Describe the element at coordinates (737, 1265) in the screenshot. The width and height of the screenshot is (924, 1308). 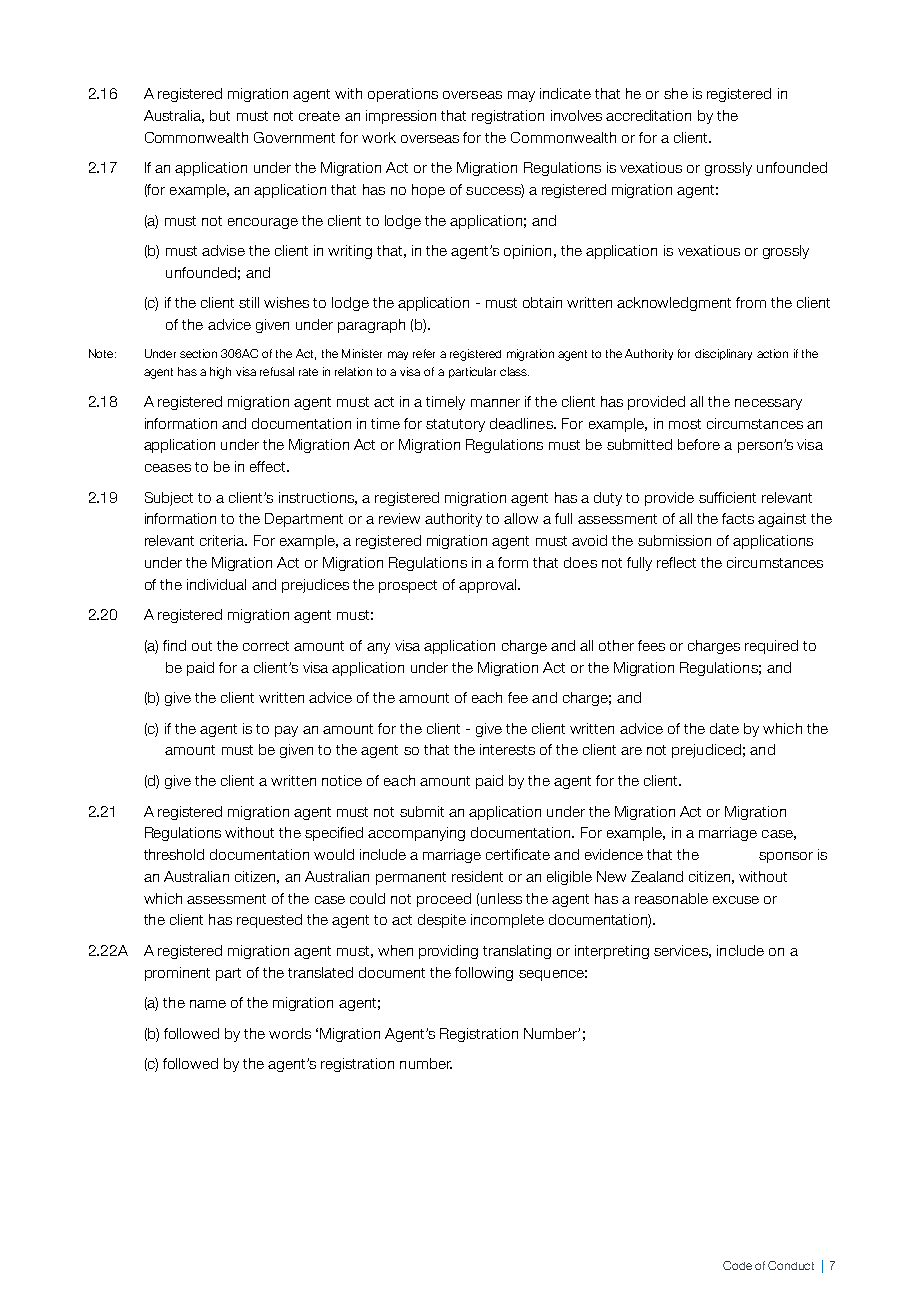
I see `Code` at that location.
